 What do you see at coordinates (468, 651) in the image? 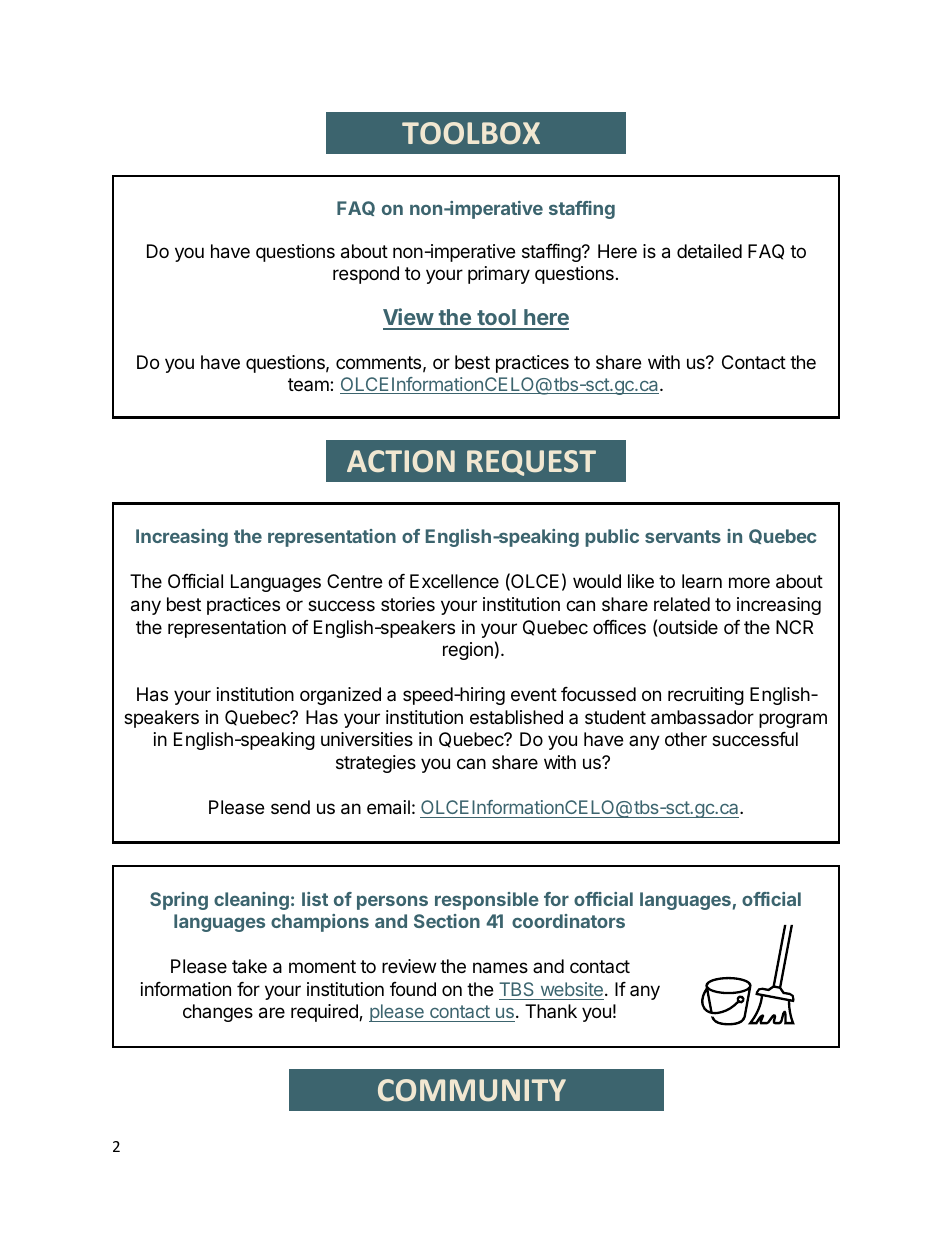
I see `region` at bounding box center [468, 651].
